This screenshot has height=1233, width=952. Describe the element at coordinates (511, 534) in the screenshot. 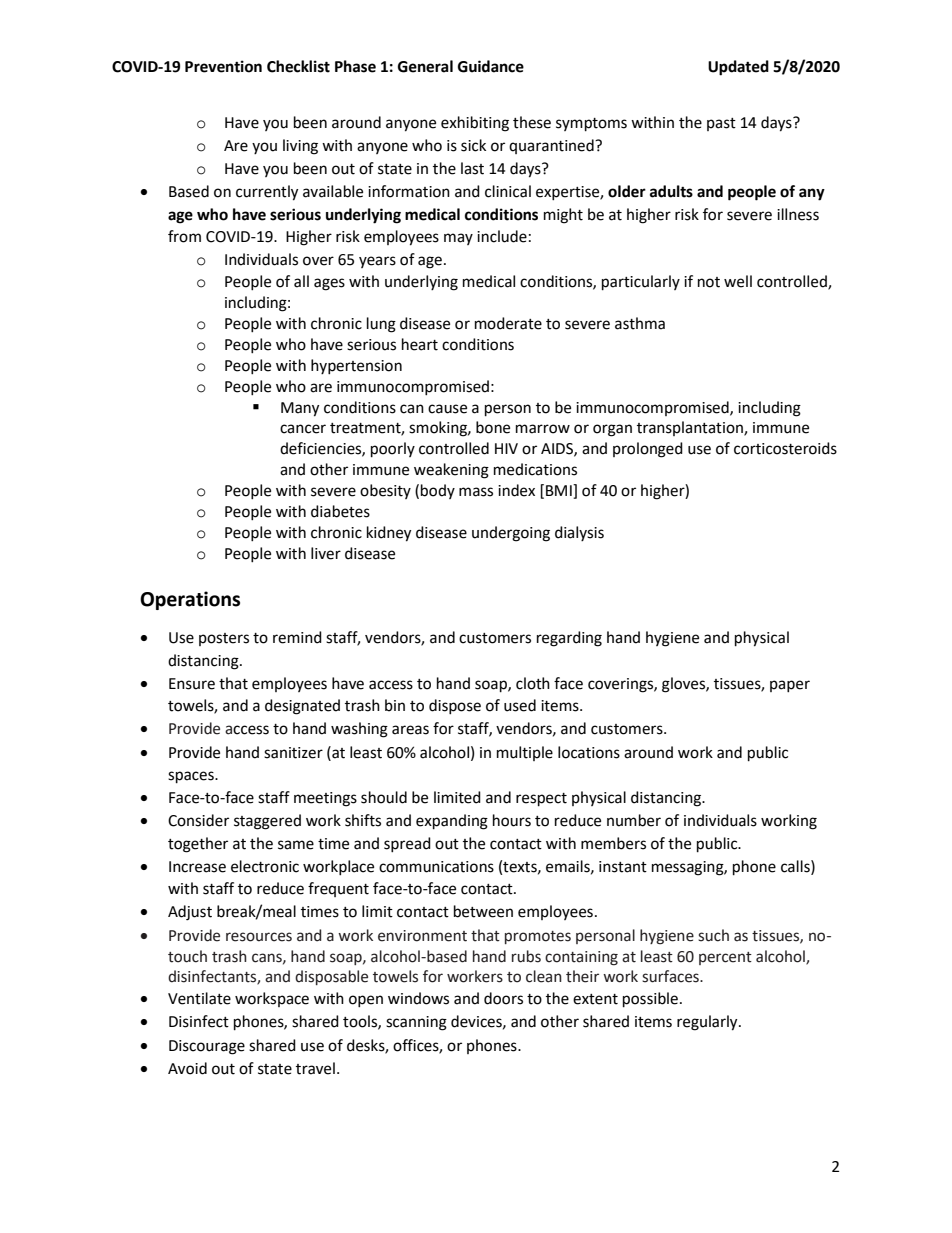

I see `undergoing` at that location.
